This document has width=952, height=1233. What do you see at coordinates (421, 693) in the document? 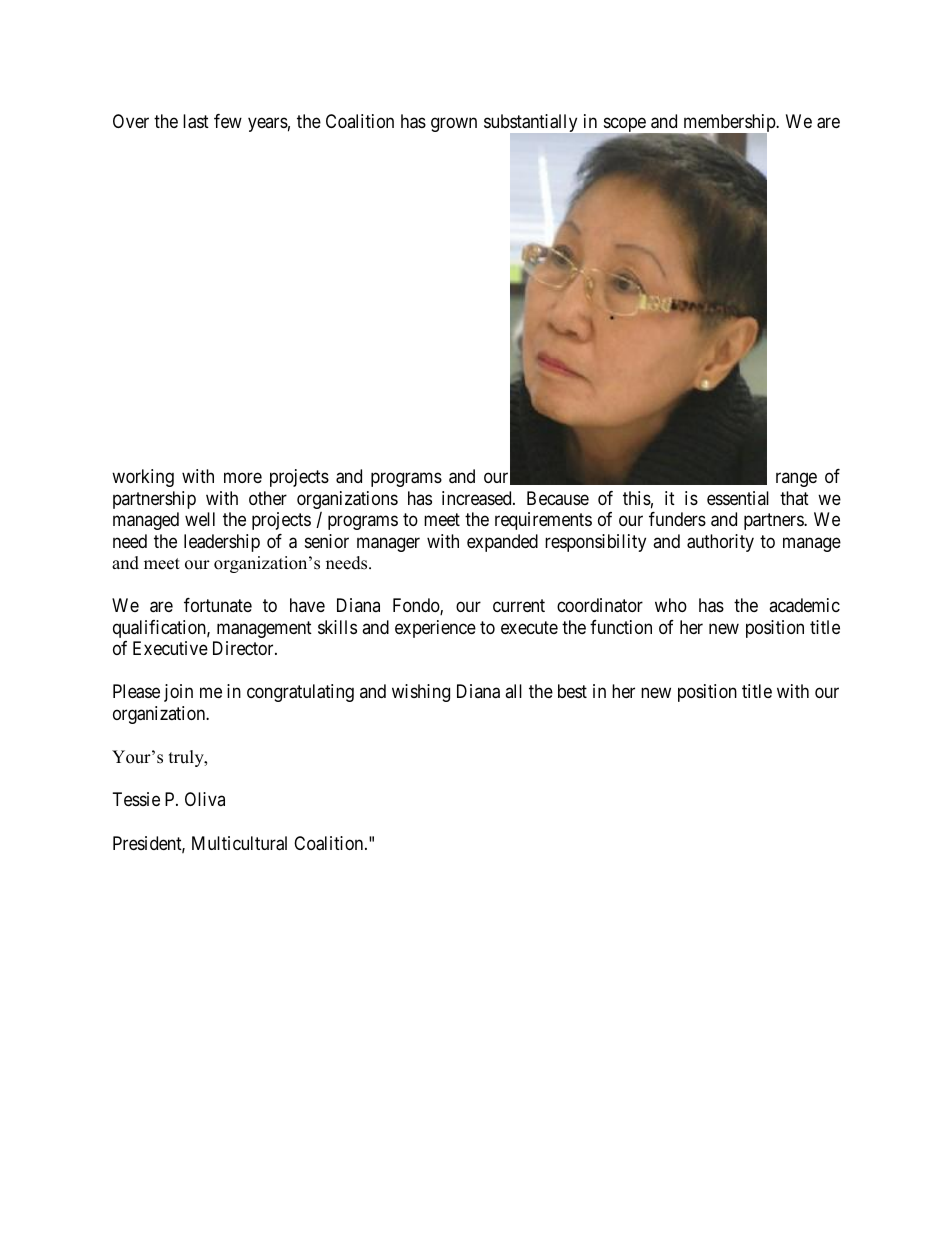
I see `wishing` at bounding box center [421, 693].
